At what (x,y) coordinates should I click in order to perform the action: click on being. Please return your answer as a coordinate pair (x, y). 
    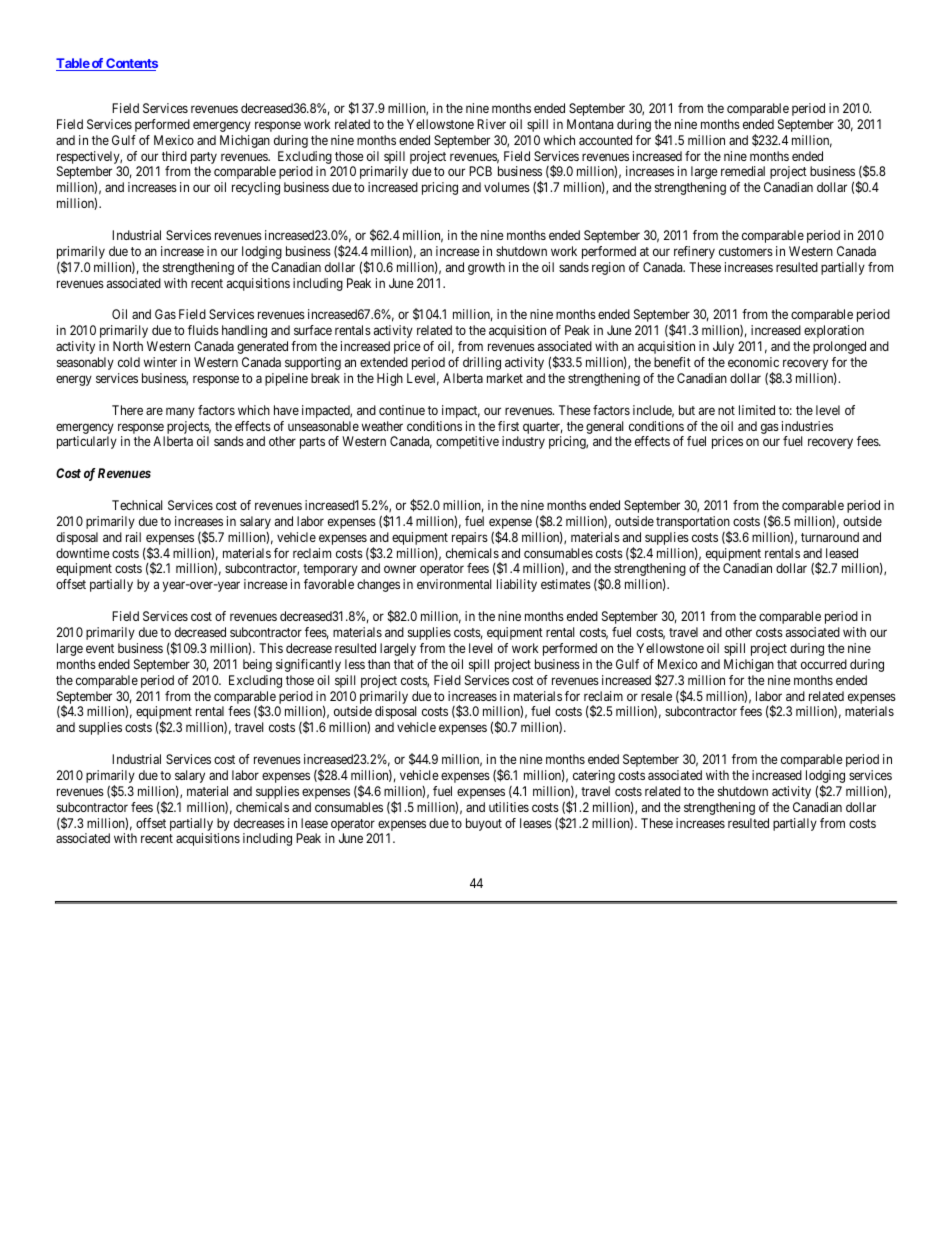
    Looking at the image, I should click on (257, 665).
